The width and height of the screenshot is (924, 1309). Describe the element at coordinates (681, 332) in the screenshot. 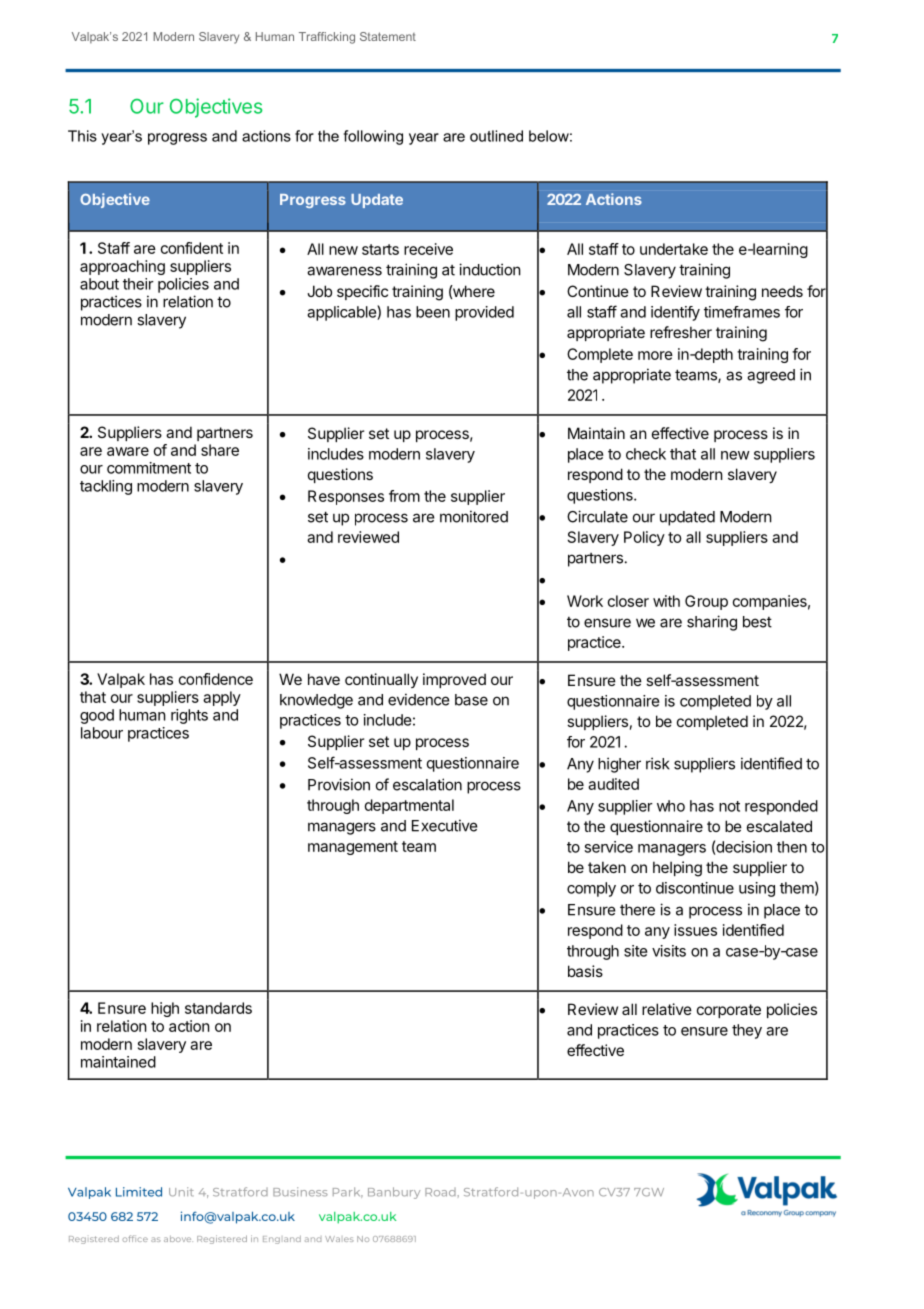

I see `refresher` at that location.
